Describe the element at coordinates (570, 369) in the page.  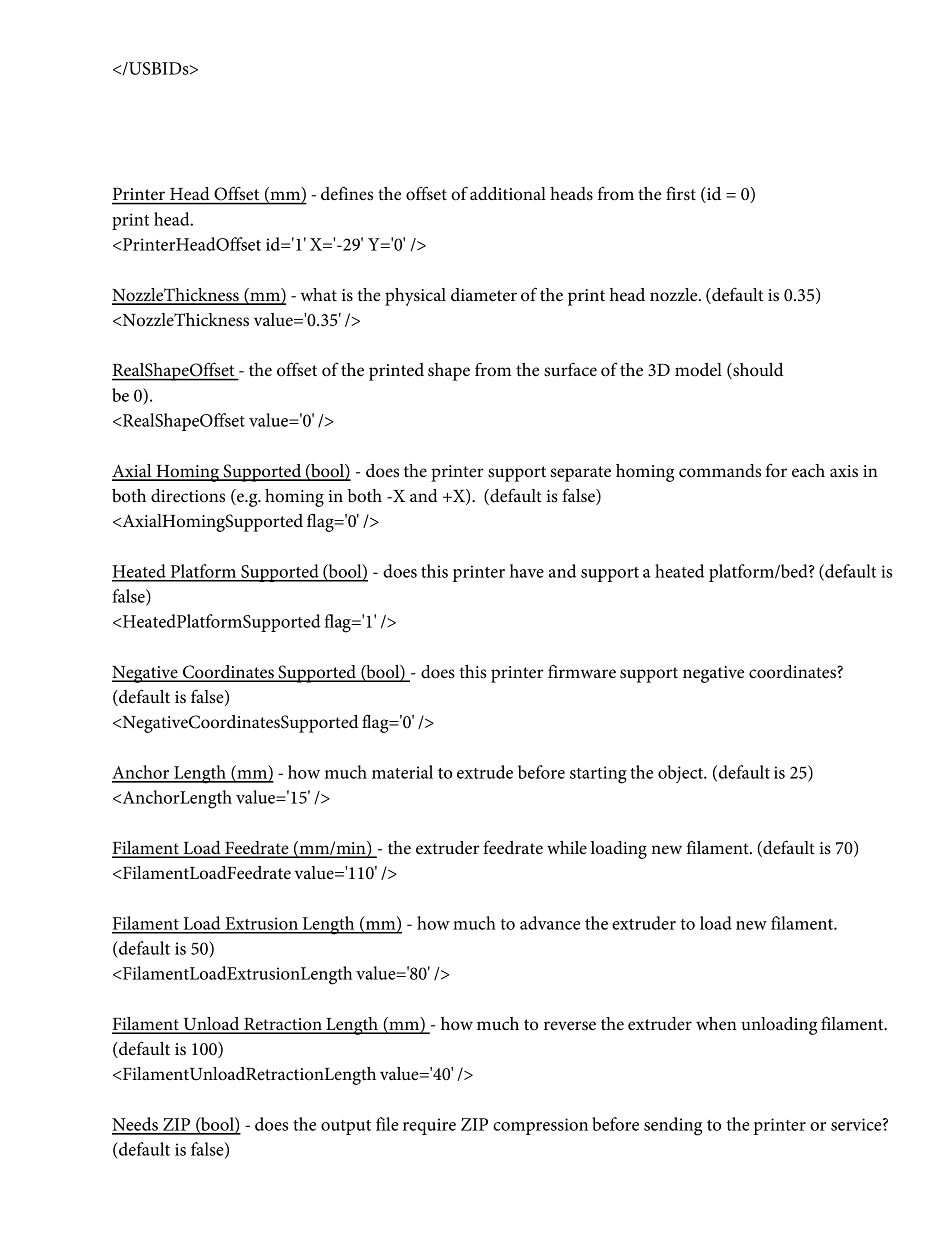
I see `surface` at that location.
